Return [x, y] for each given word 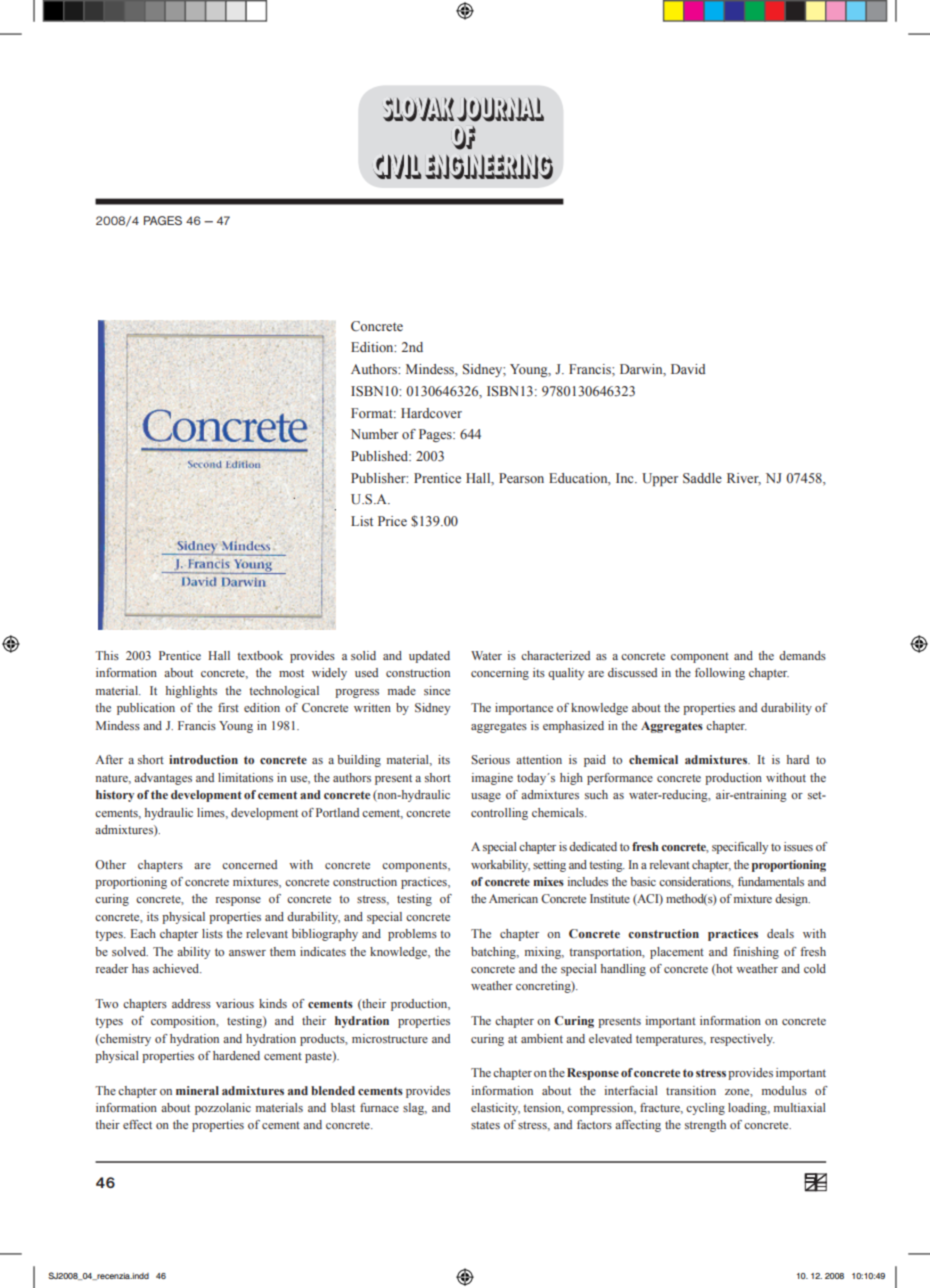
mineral [197, 1090]
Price [392, 521]
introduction [203, 759]
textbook [260, 655]
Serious [490, 759]
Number [374, 434]
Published [381, 456]
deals [780, 933]
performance [620, 779]
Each [143, 933]
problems [412, 935]
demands [802, 655]
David [688, 369]
